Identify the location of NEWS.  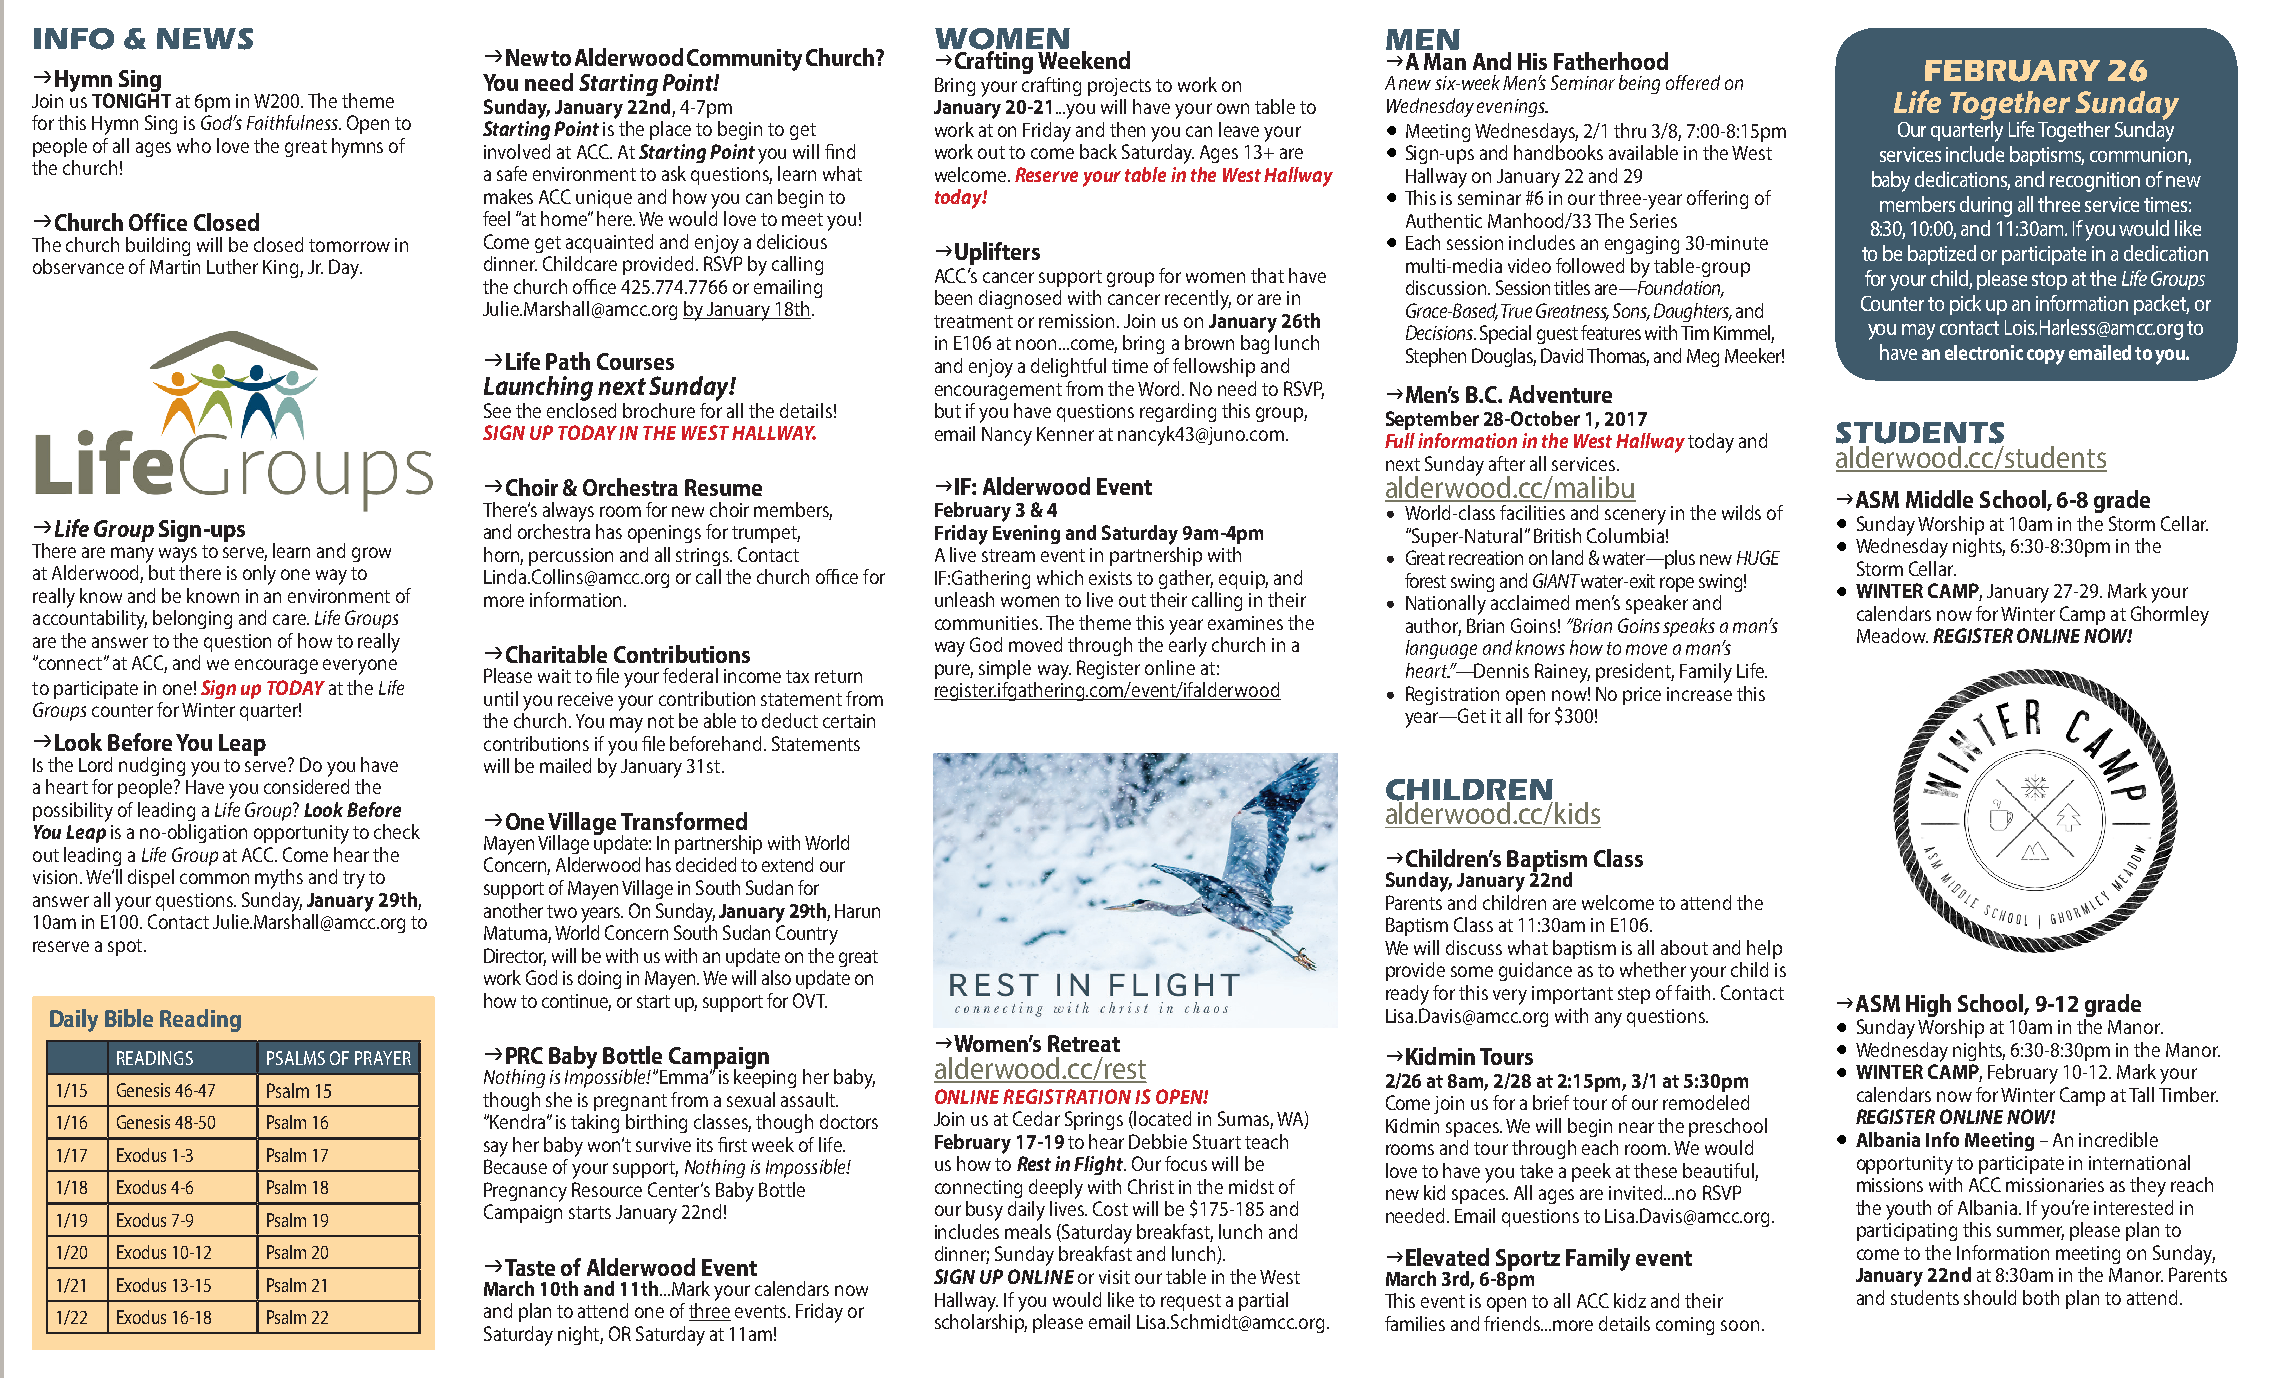
(205, 39).
